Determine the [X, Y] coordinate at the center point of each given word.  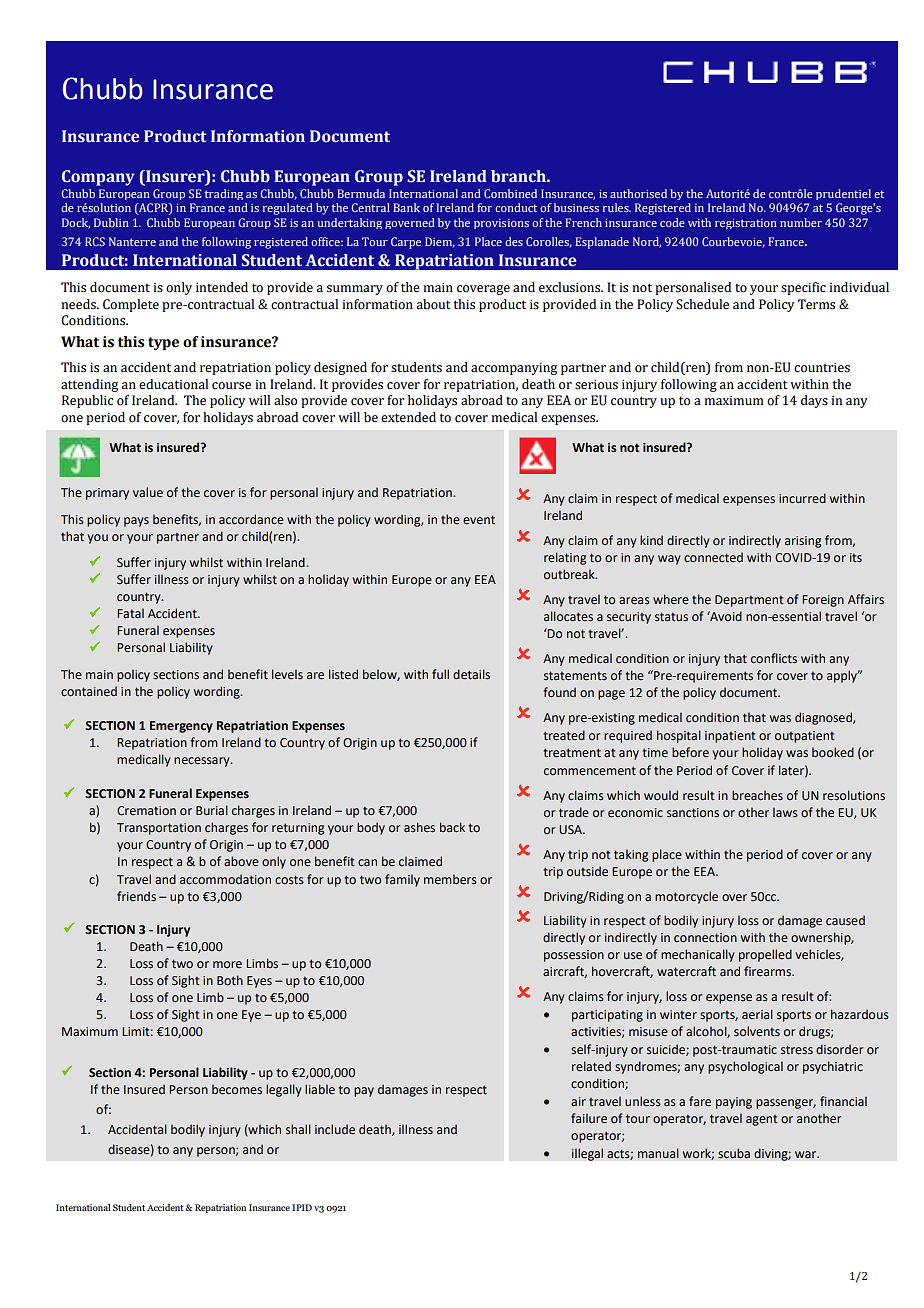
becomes [237, 1089]
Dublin [111, 222]
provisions [501, 224]
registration [746, 224]
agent [762, 1120]
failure [589, 1118]
